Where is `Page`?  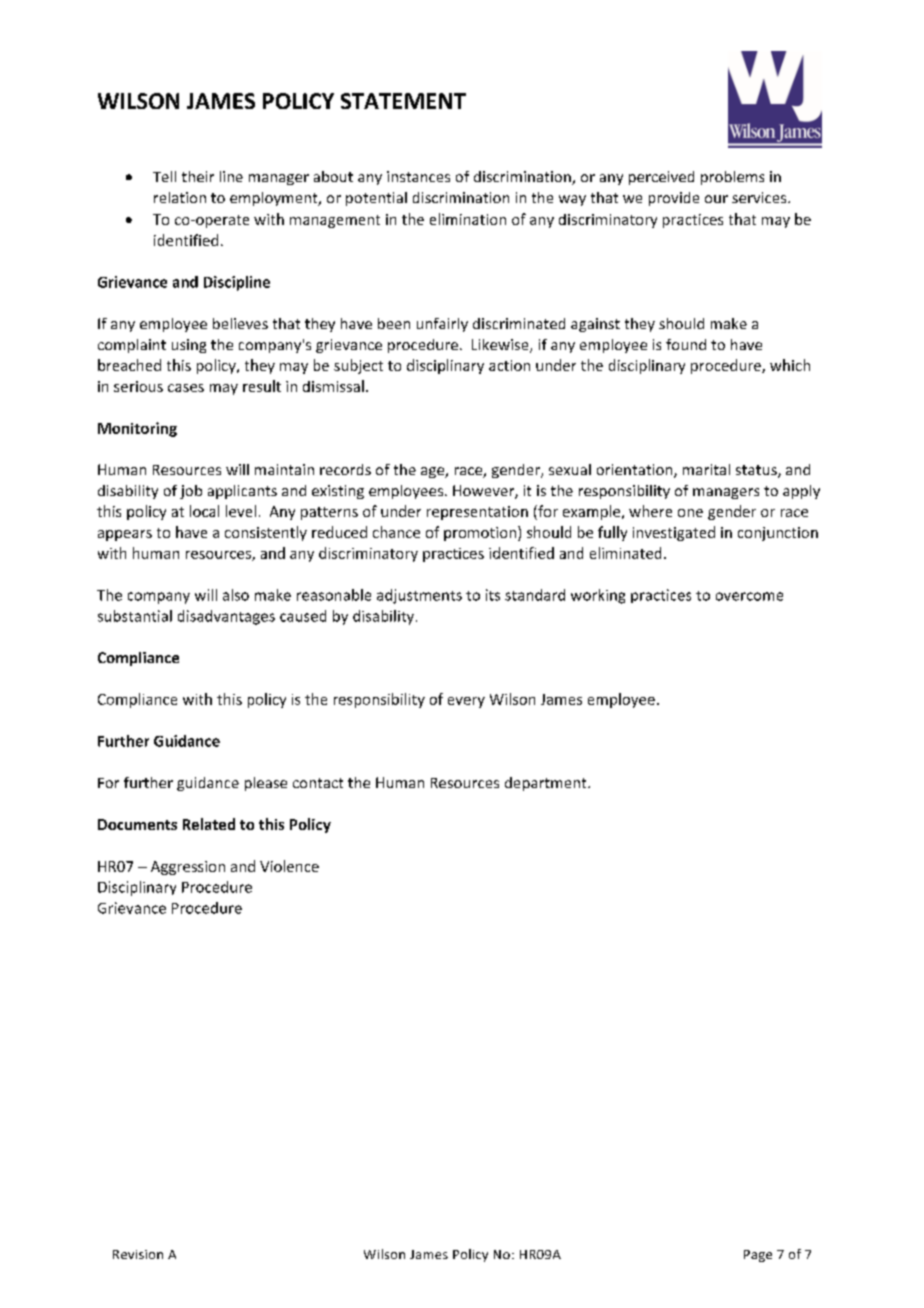 Page is located at coordinates (758, 1256).
